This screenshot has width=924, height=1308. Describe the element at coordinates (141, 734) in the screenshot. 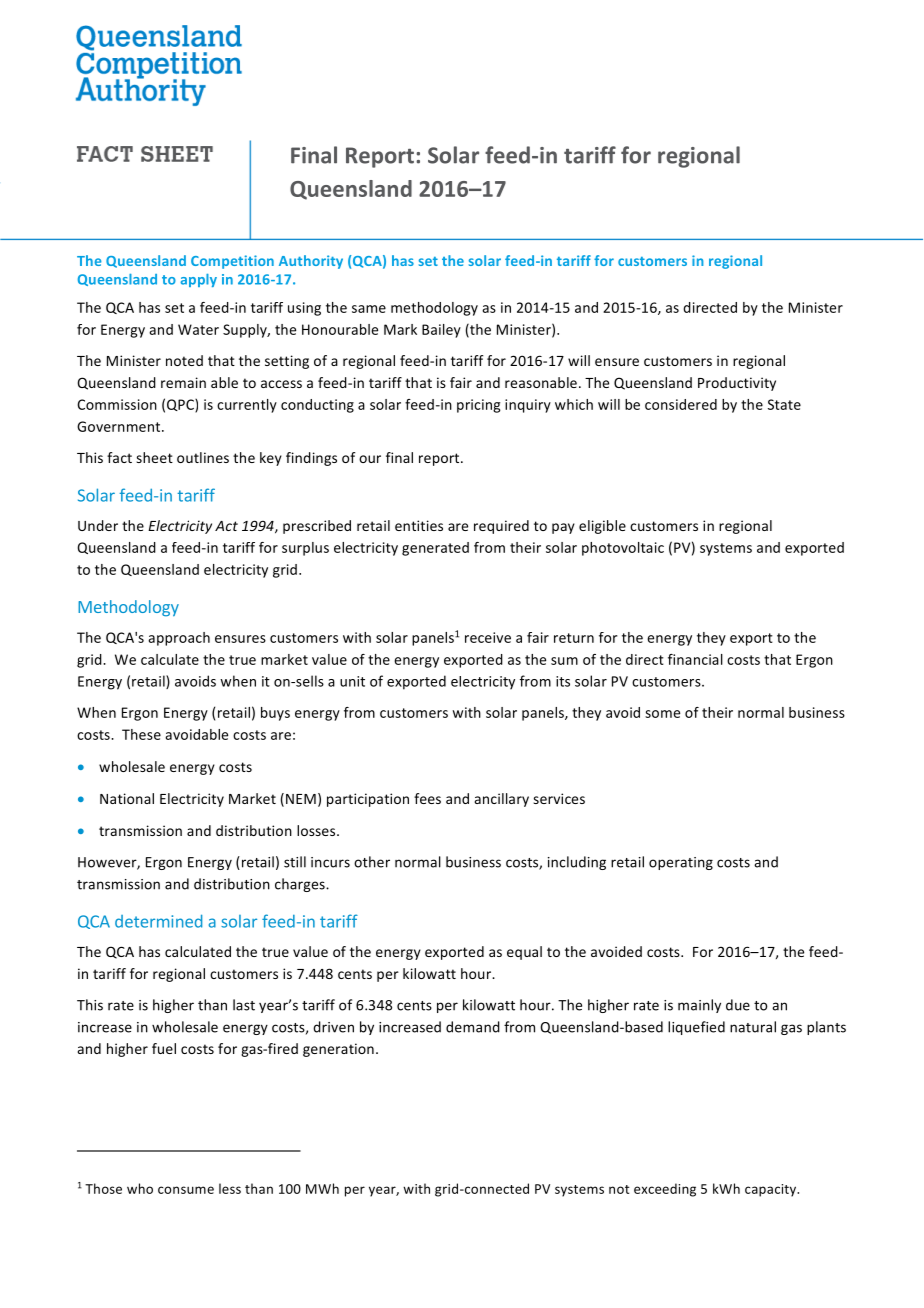

I see `These` at that location.
